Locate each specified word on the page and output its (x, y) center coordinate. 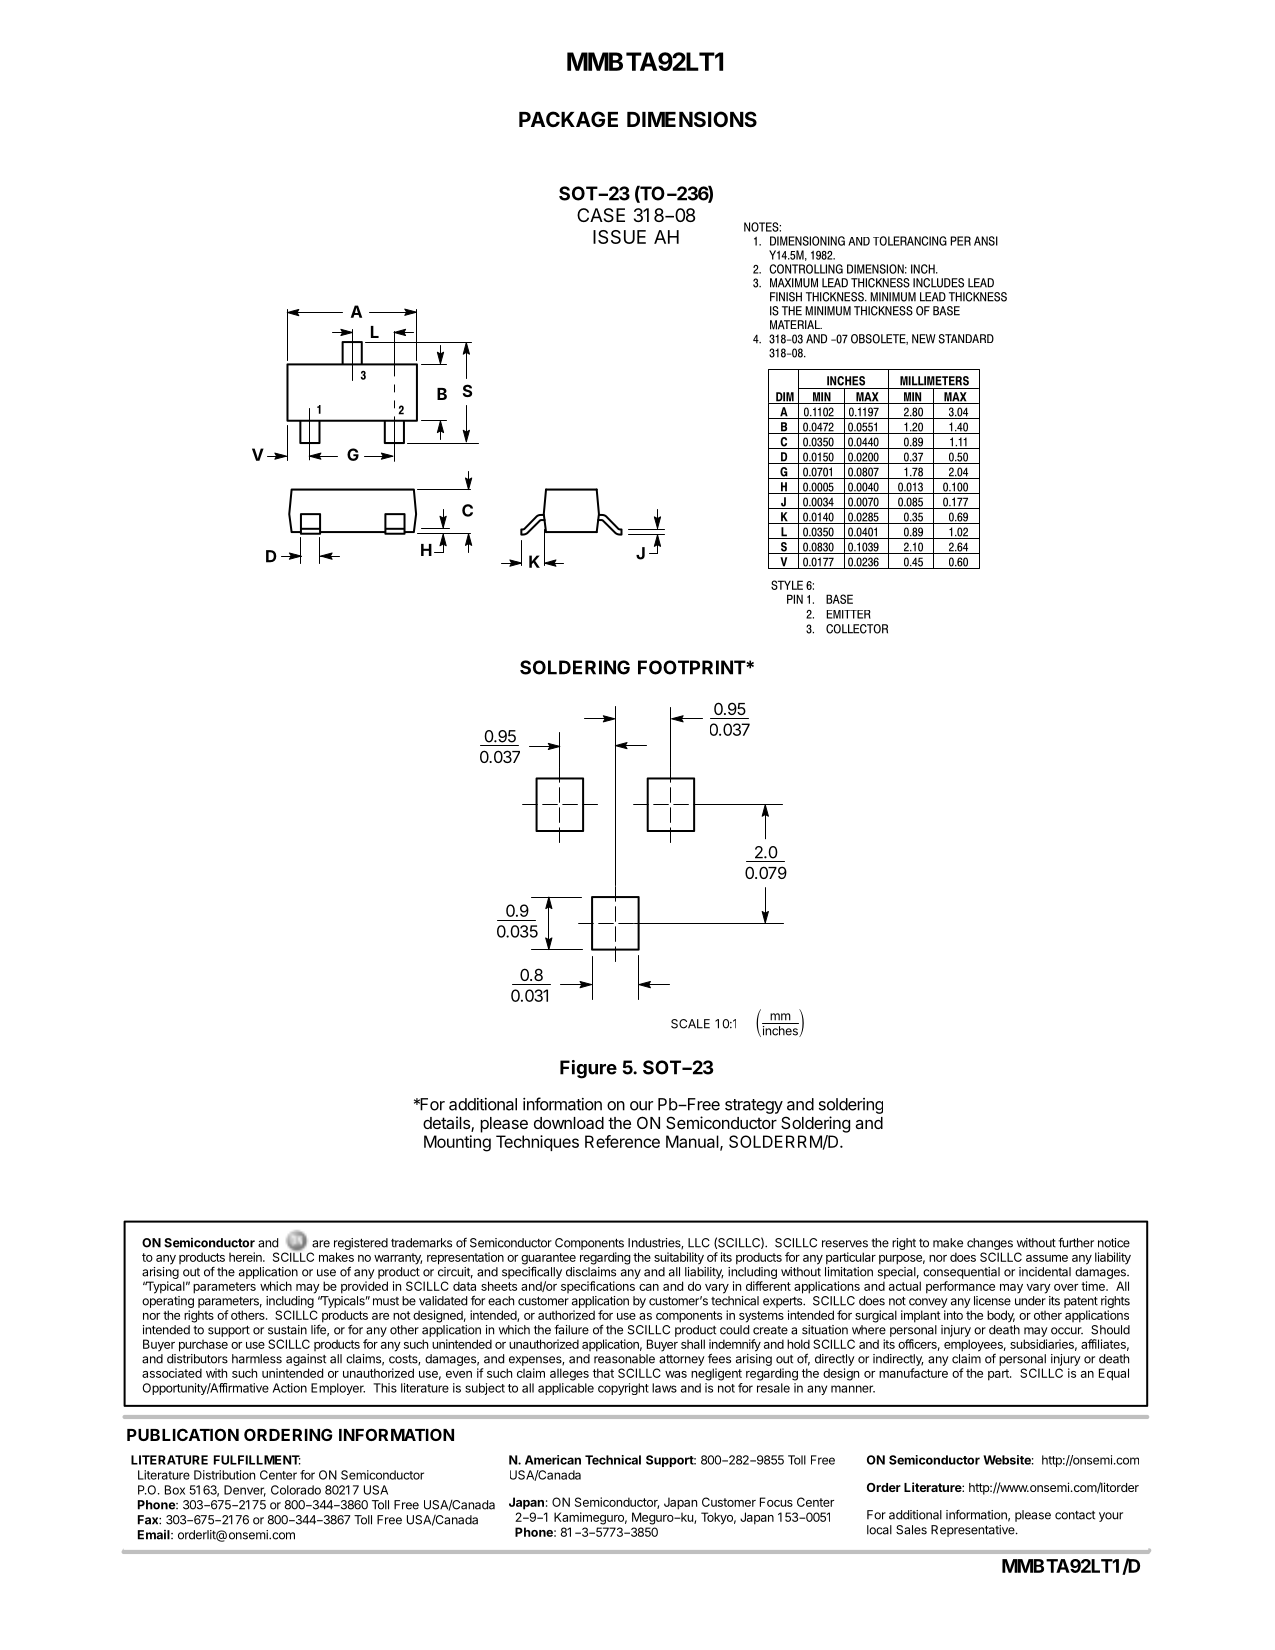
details (447, 1124)
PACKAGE (568, 119)
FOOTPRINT (692, 667)
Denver (245, 1491)
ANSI (986, 241)
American (553, 1460)
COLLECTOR (857, 629)
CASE (601, 215)
